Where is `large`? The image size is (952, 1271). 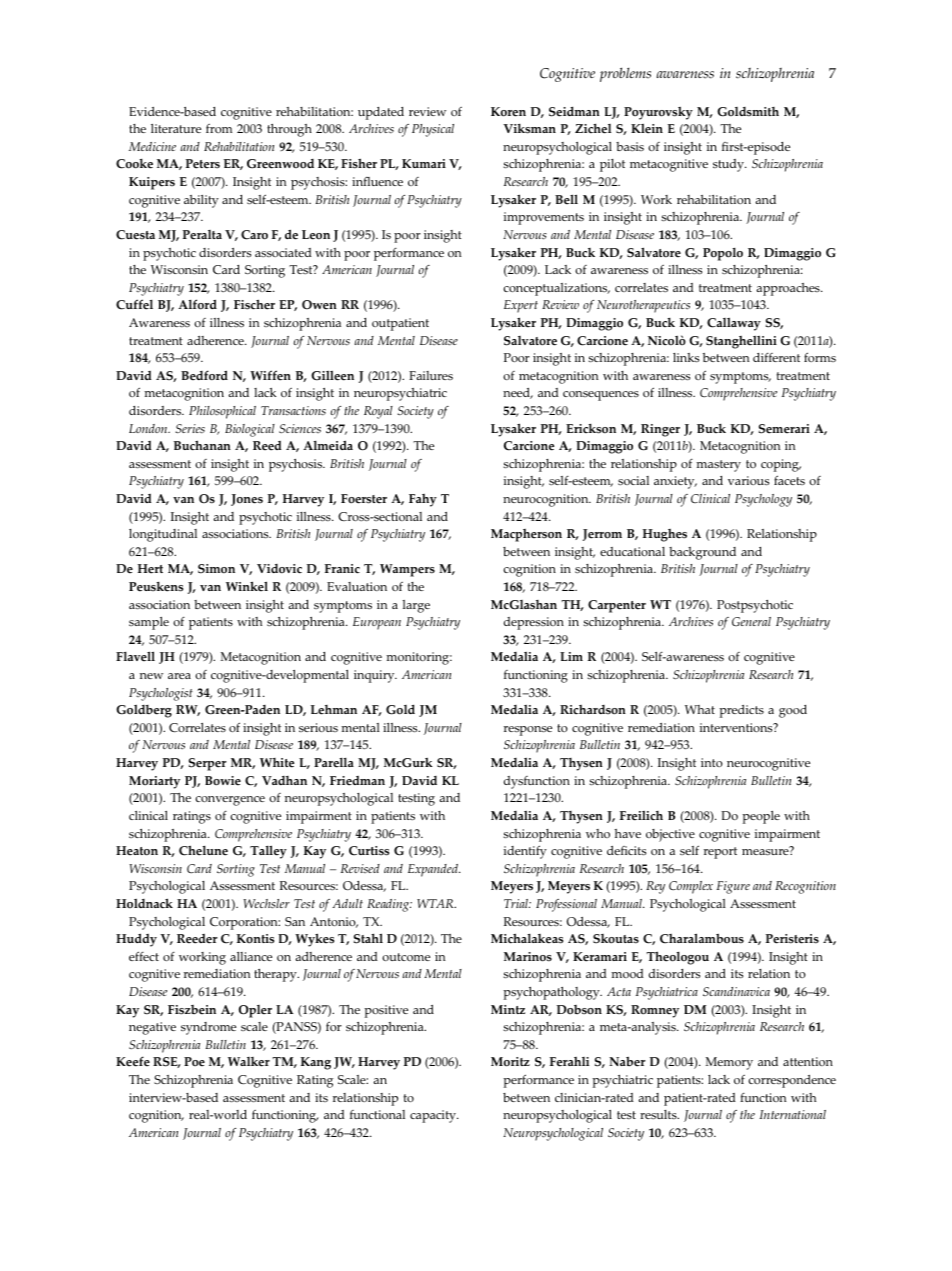 large is located at coordinates (416, 606).
